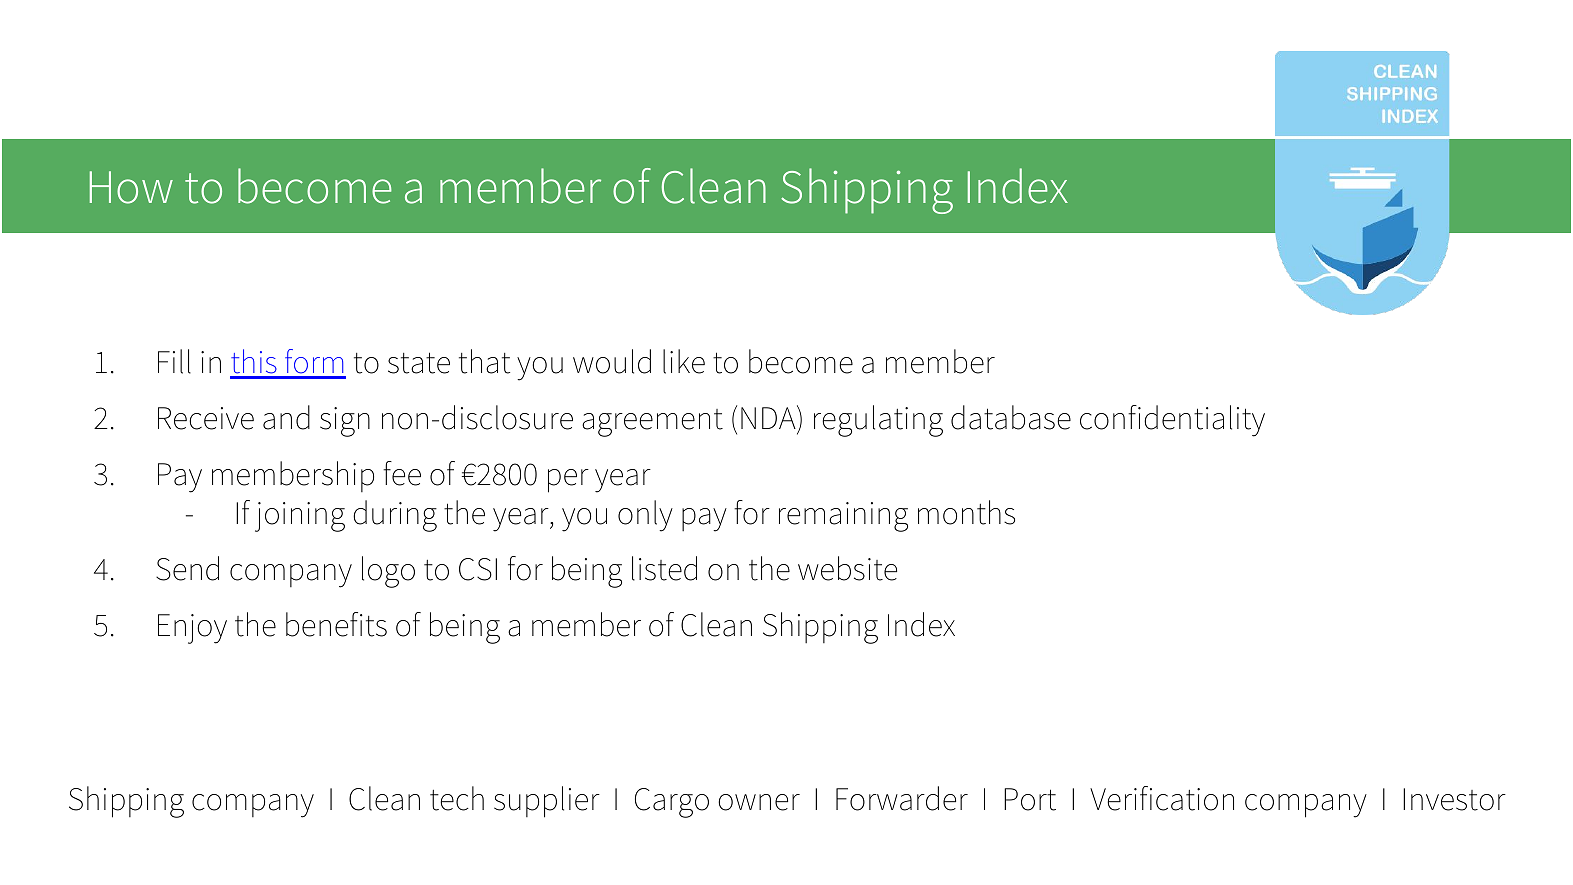  What do you see at coordinates (457, 798) in the screenshot?
I see `tech` at bounding box center [457, 798].
